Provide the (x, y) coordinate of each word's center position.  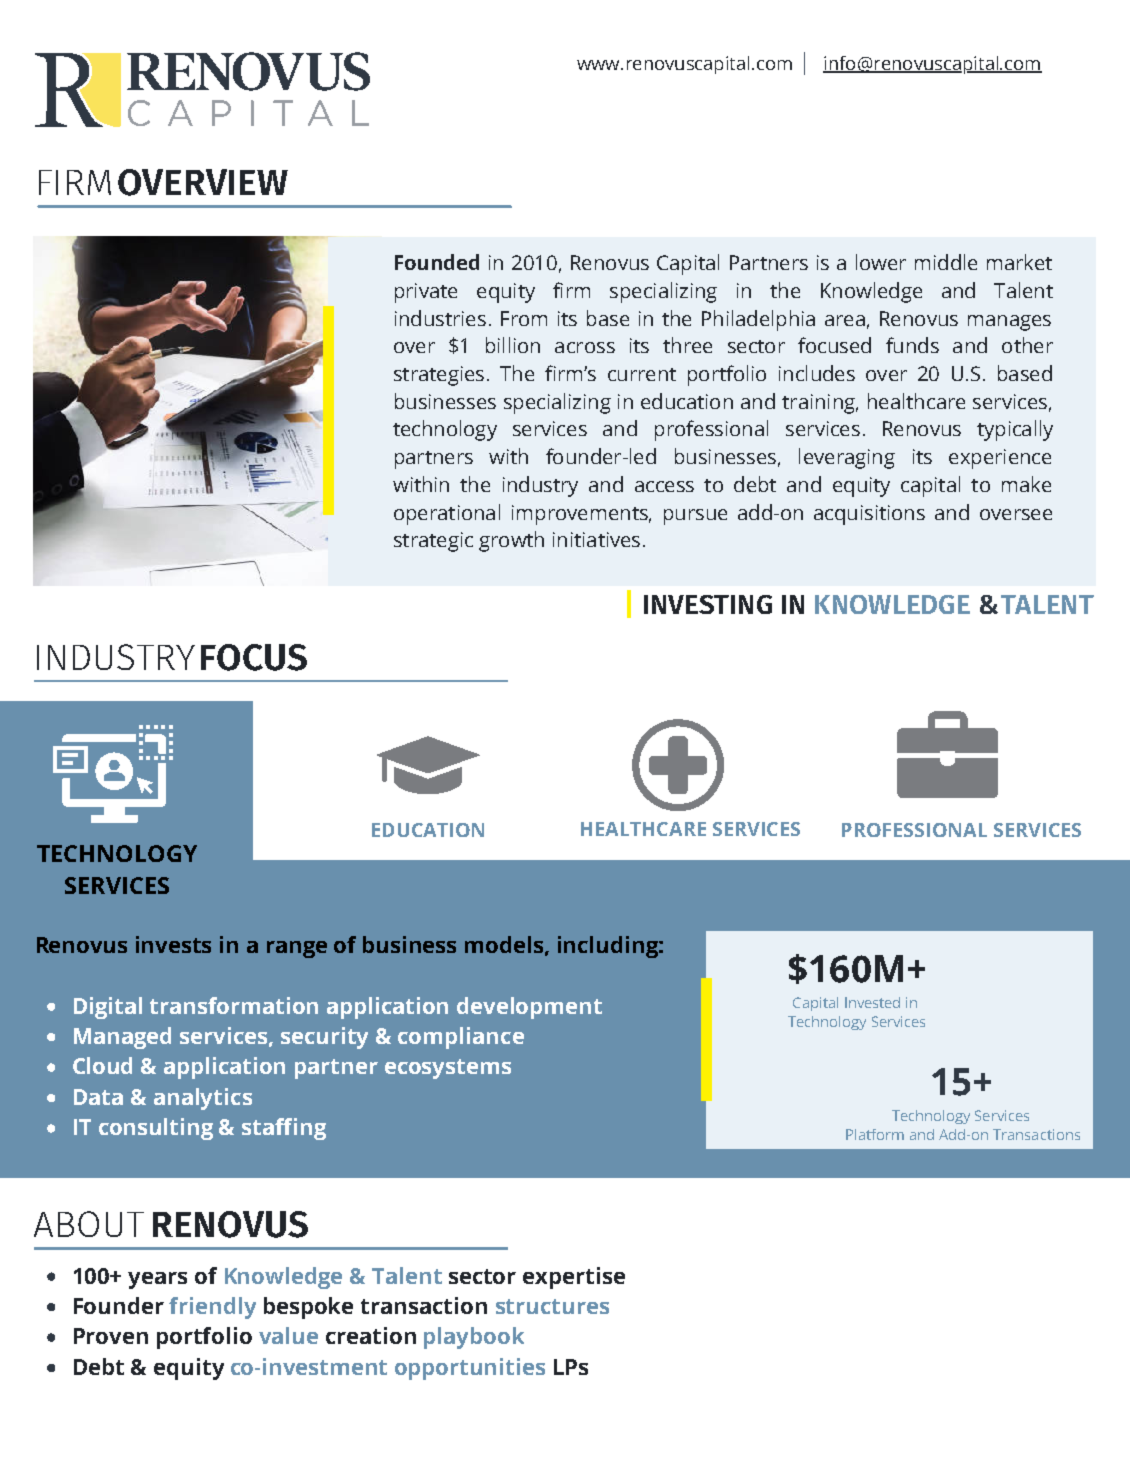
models (505, 945)
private (426, 293)
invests (173, 944)
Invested (872, 1002)
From (524, 318)
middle (946, 262)
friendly (212, 1308)
